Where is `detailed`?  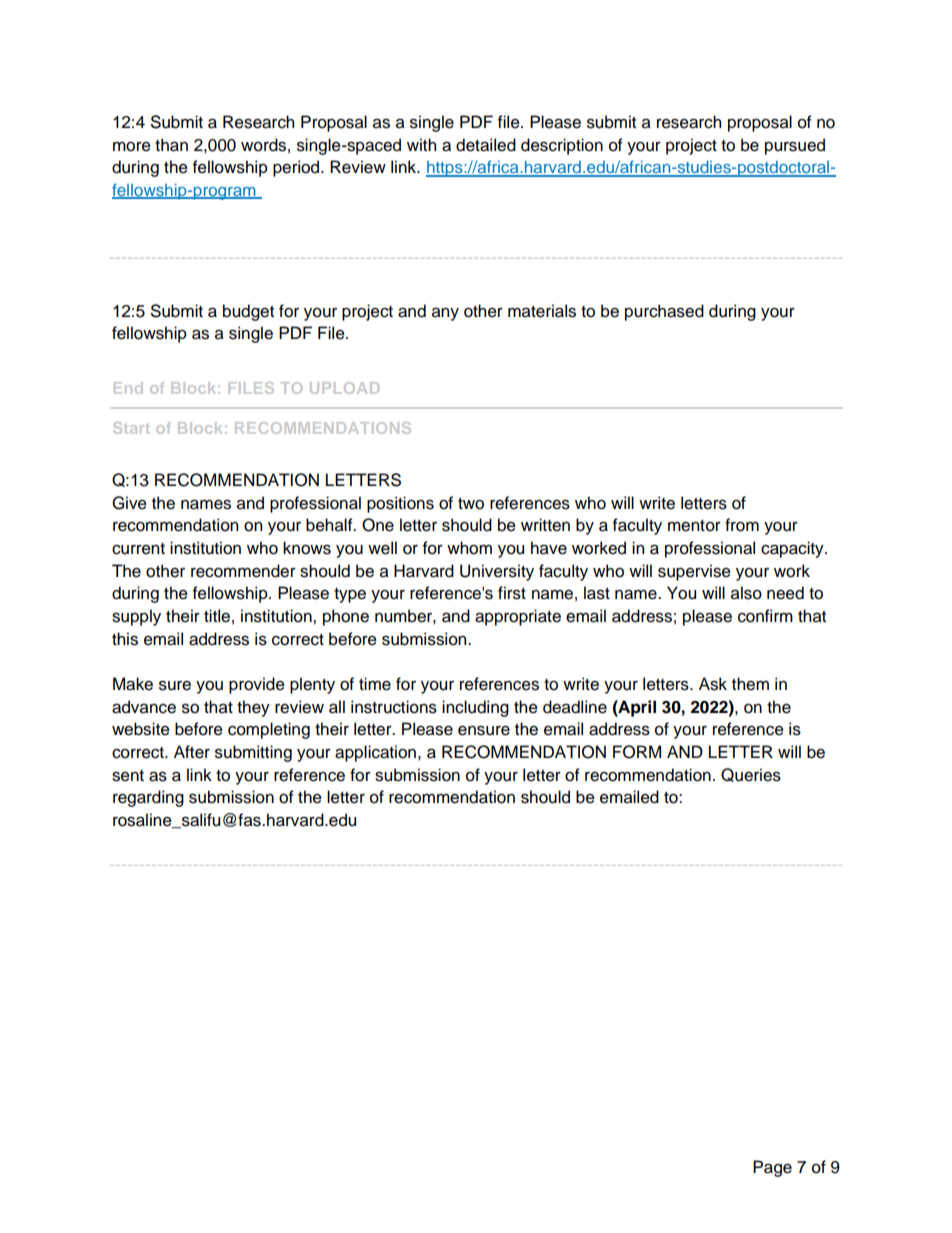 detailed is located at coordinates (486, 145).
